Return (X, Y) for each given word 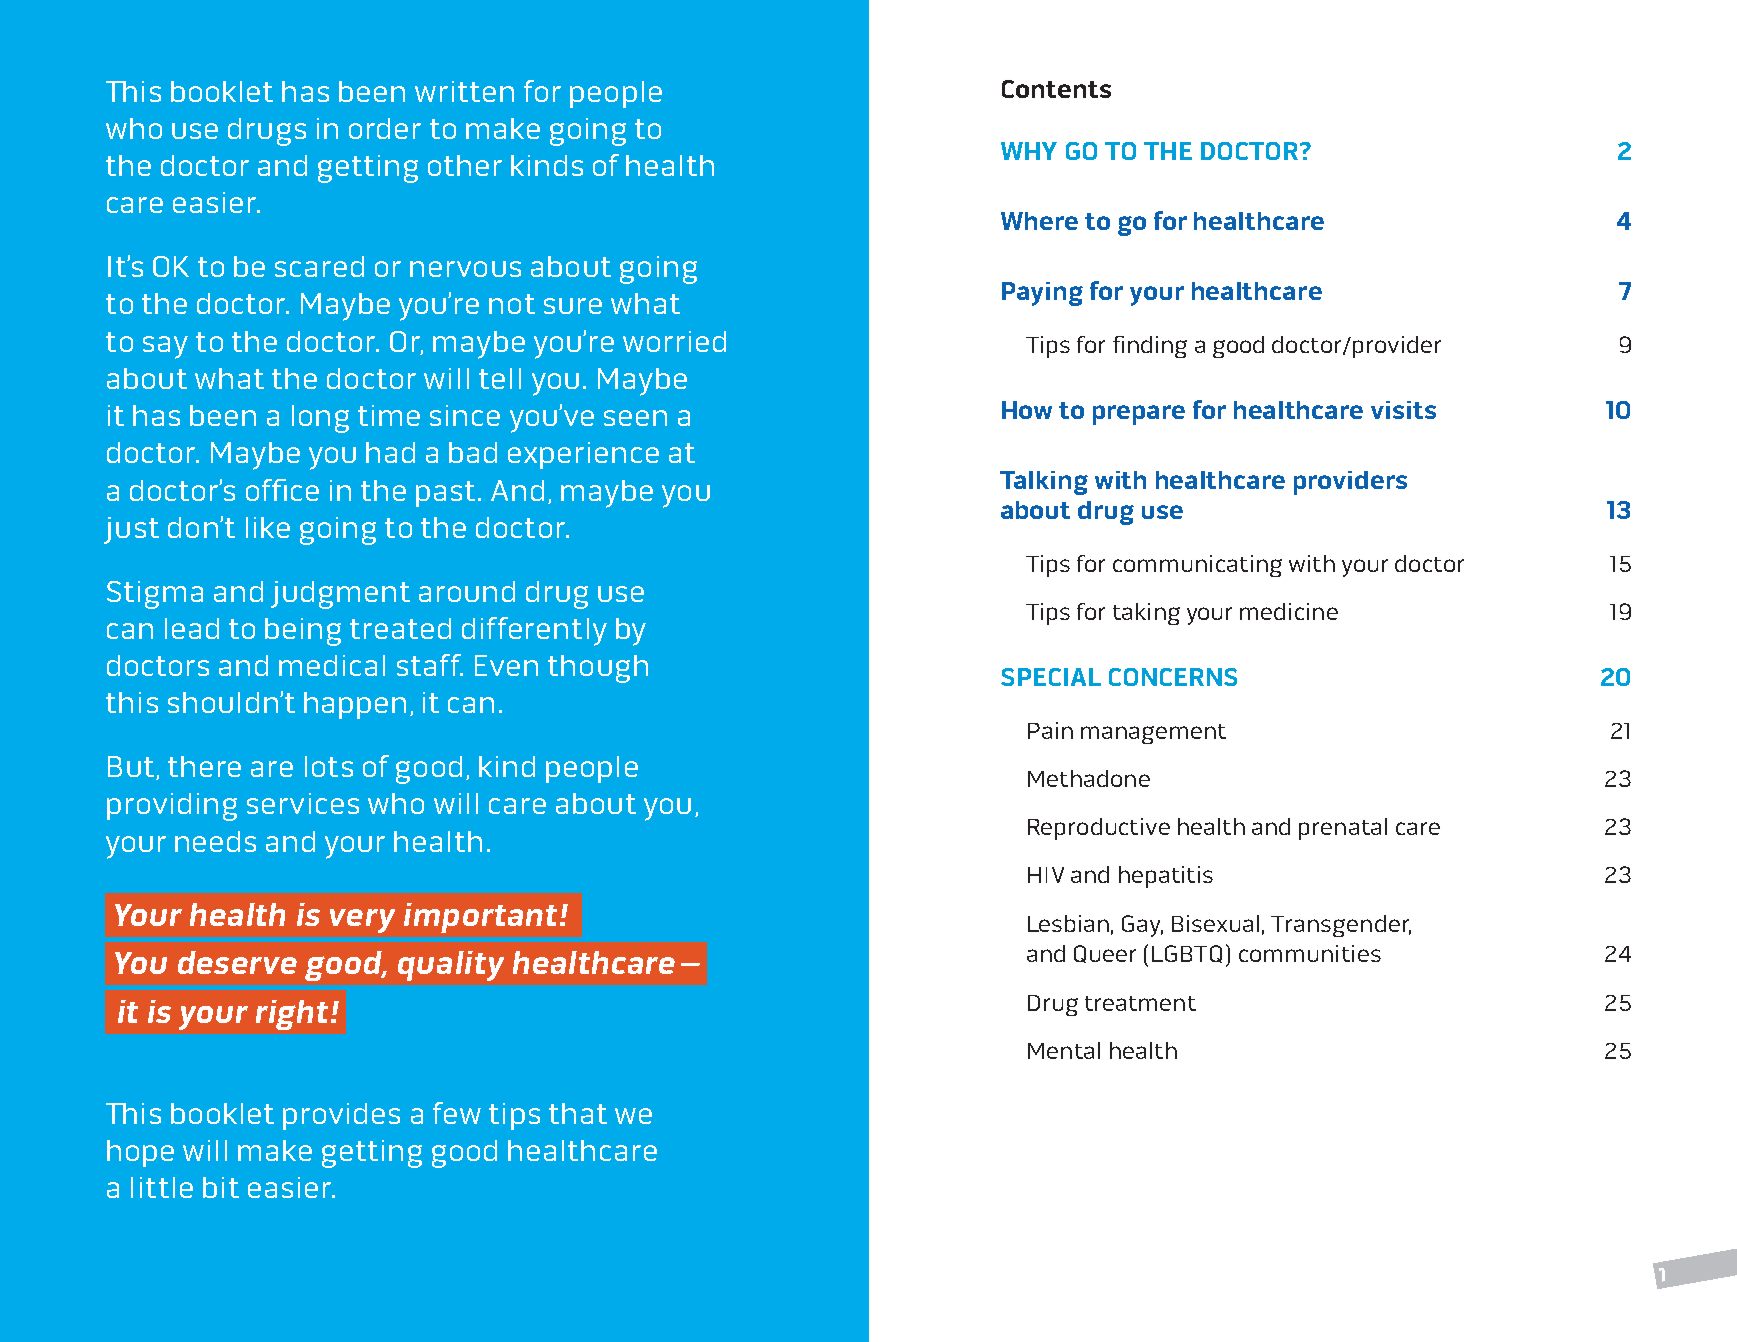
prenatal (1343, 829)
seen (635, 418)
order (385, 128)
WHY (1029, 151)
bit (221, 1187)
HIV (1046, 875)
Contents (1056, 89)
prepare (1139, 415)
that (578, 1113)
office (282, 490)
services (303, 803)
